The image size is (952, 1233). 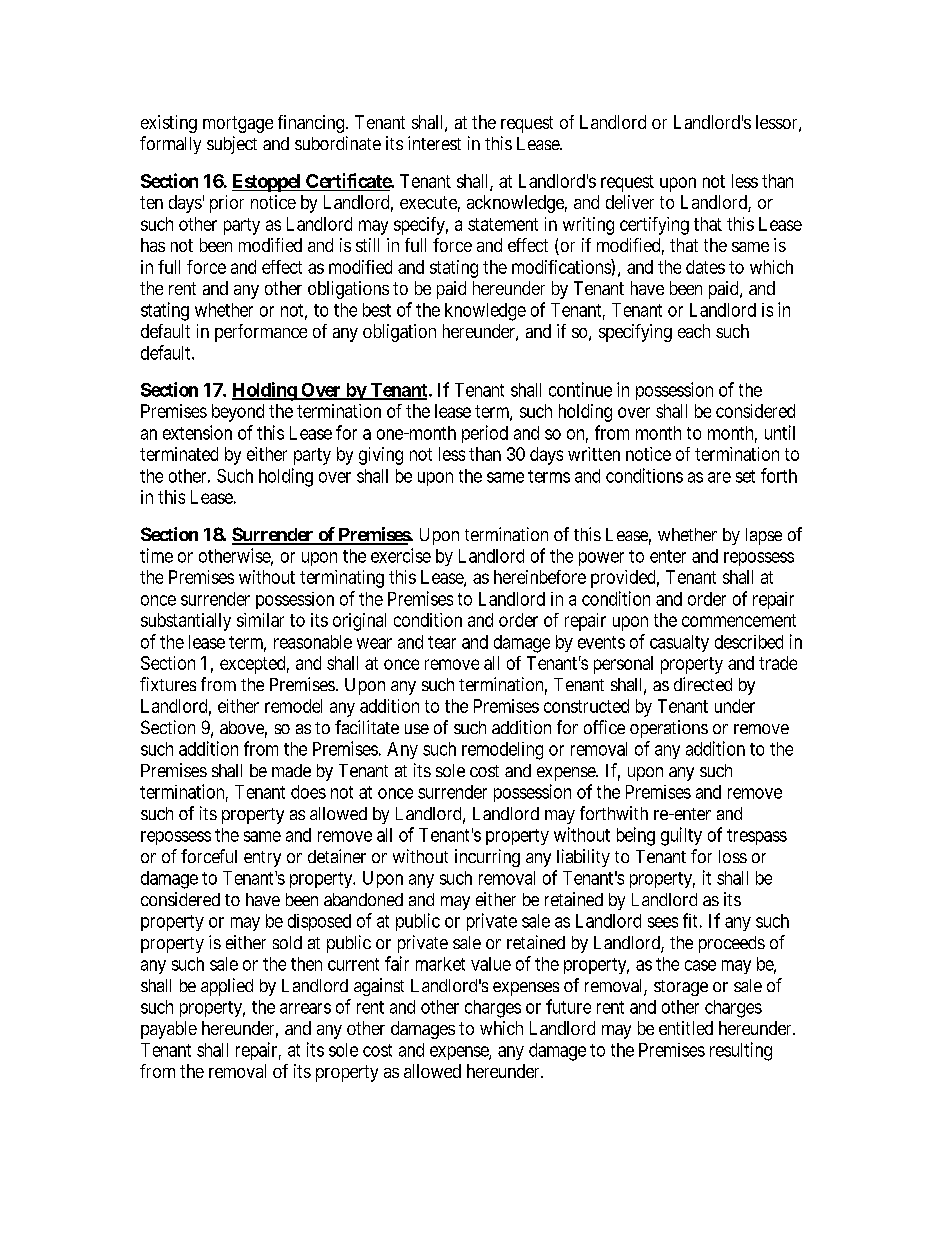 I want to click on entitled, so click(x=686, y=1028).
